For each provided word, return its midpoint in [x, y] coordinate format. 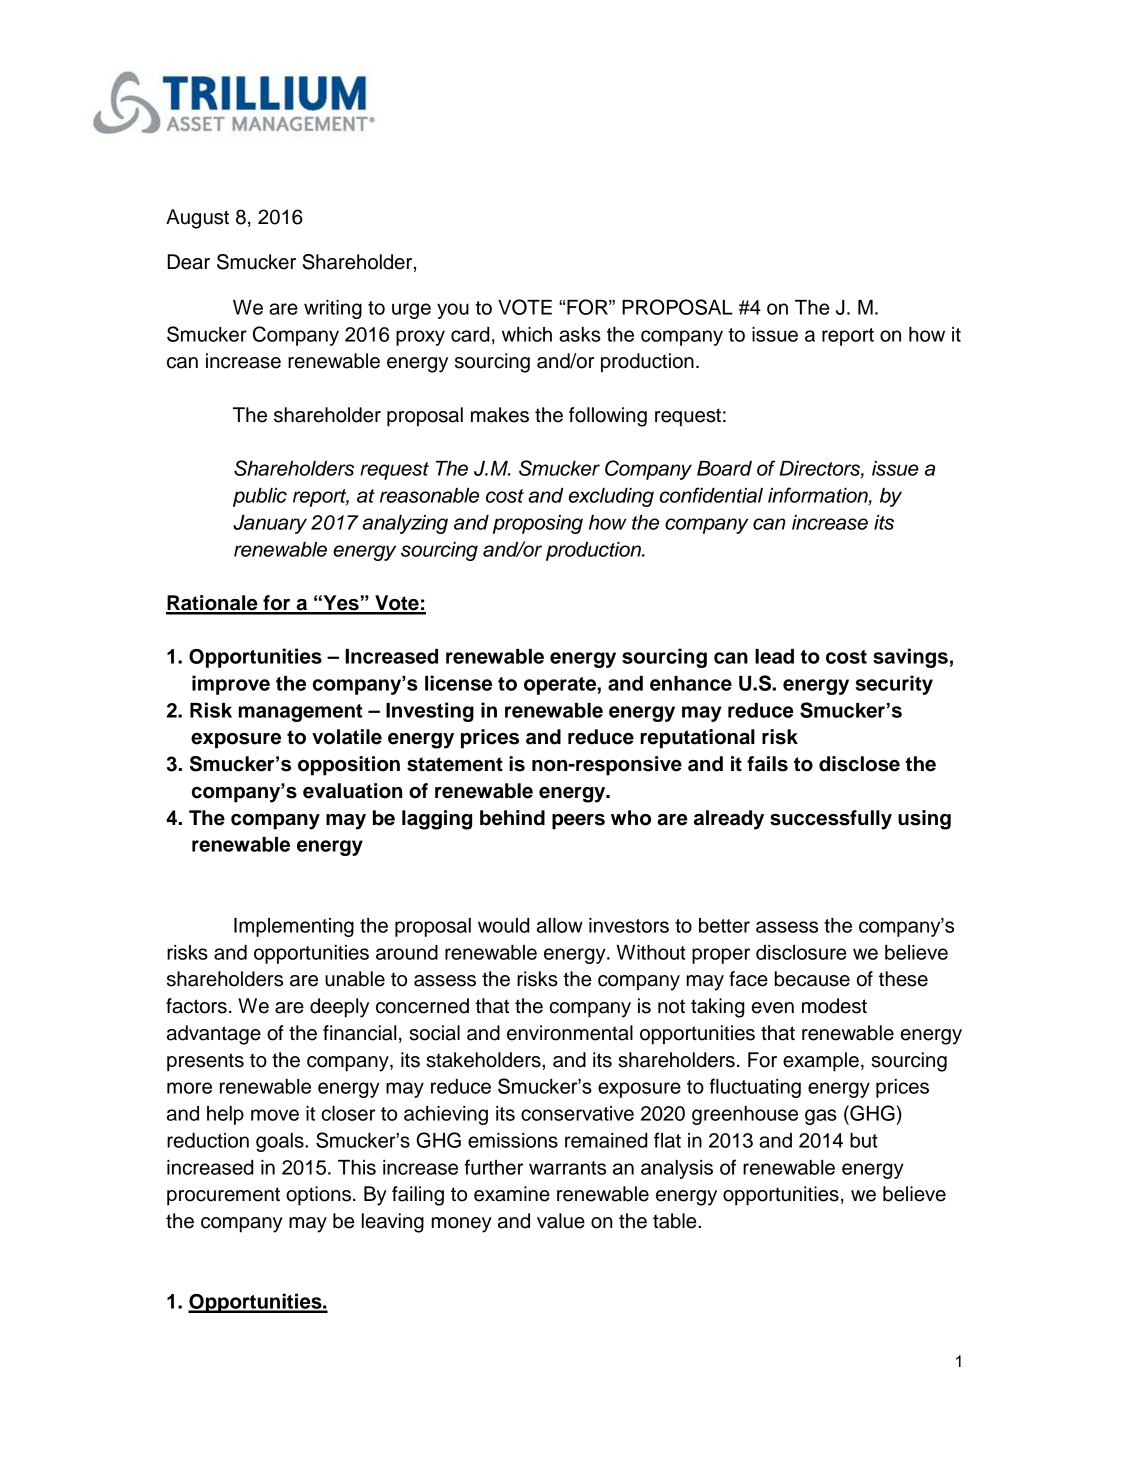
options [318, 1196]
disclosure [801, 952]
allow [560, 925]
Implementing [294, 927]
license [458, 683]
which [527, 334]
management [300, 713]
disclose [859, 764]
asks [580, 334]
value [561, 1221]
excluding [611, 497]
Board [724, 468]
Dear [188, 262]
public [260, 497]
